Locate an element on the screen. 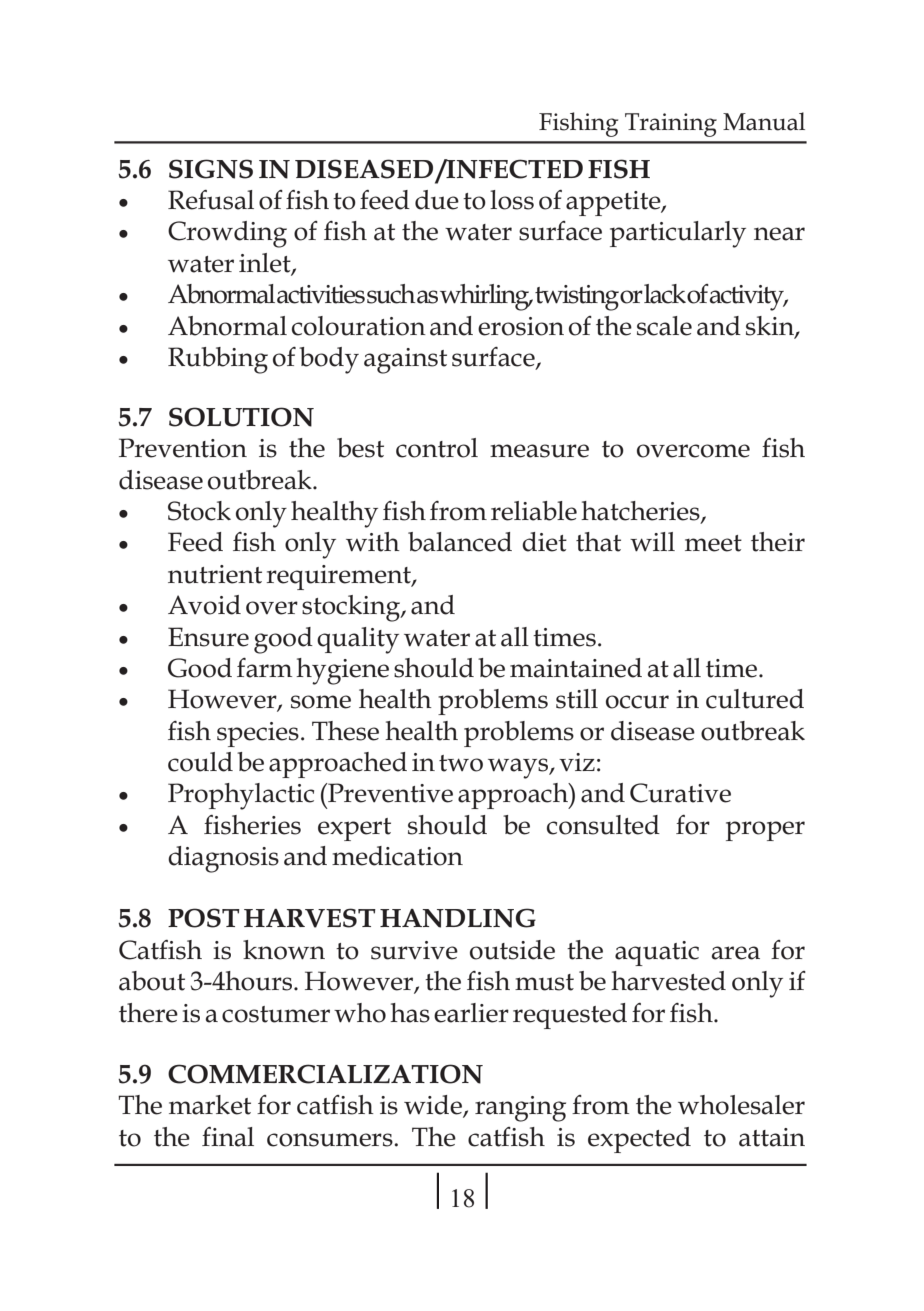  loss is located at coordinates (512, 200).
